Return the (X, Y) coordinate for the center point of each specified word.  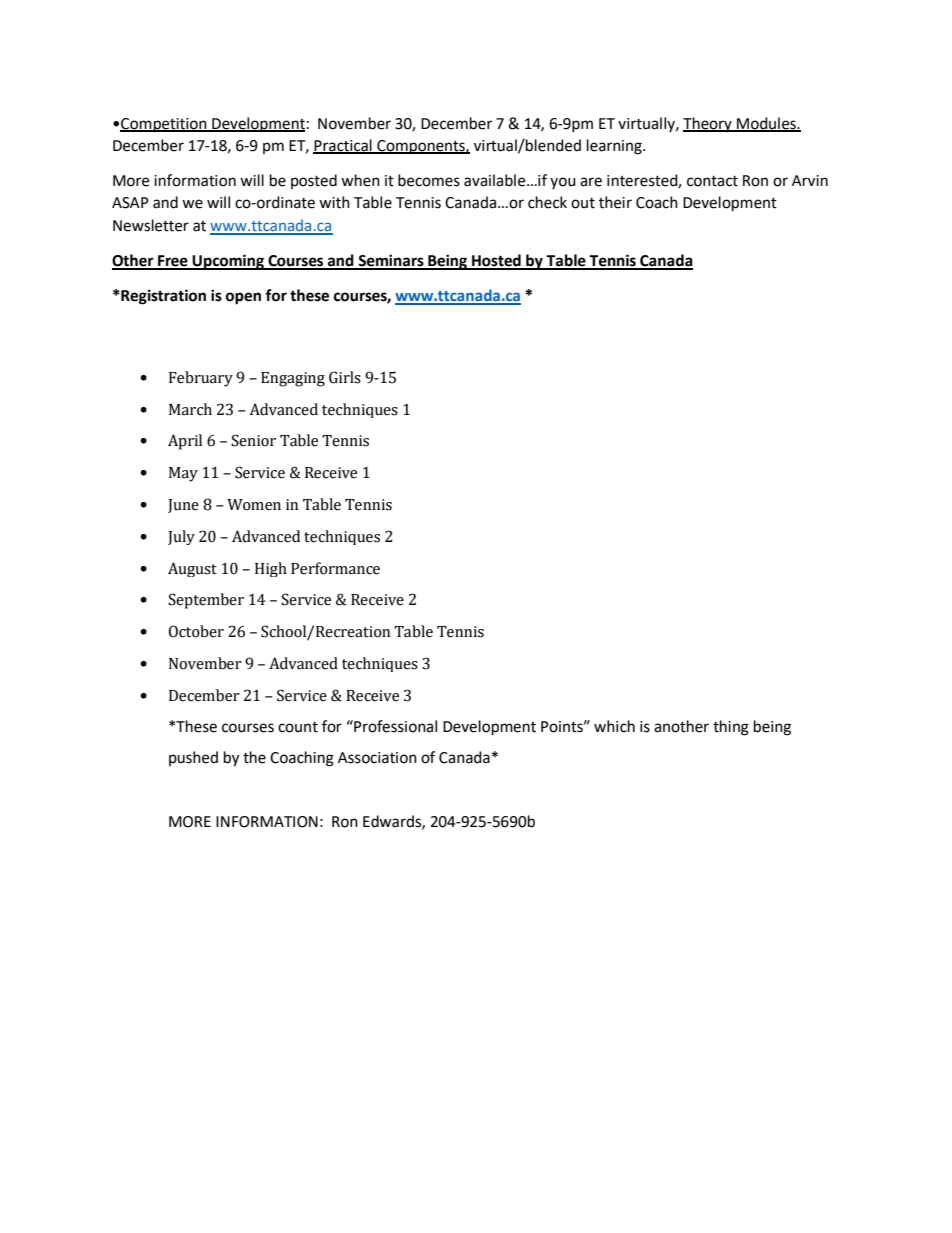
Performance (335, 568)
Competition (164, 125)
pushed (193, 758)
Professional (394, 726)
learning (615, 147)
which (614, 726)
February (201, 379)
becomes (429, 180)
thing (731, 728)
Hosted (496, 261)
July (181, 537)
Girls (345, 377)
